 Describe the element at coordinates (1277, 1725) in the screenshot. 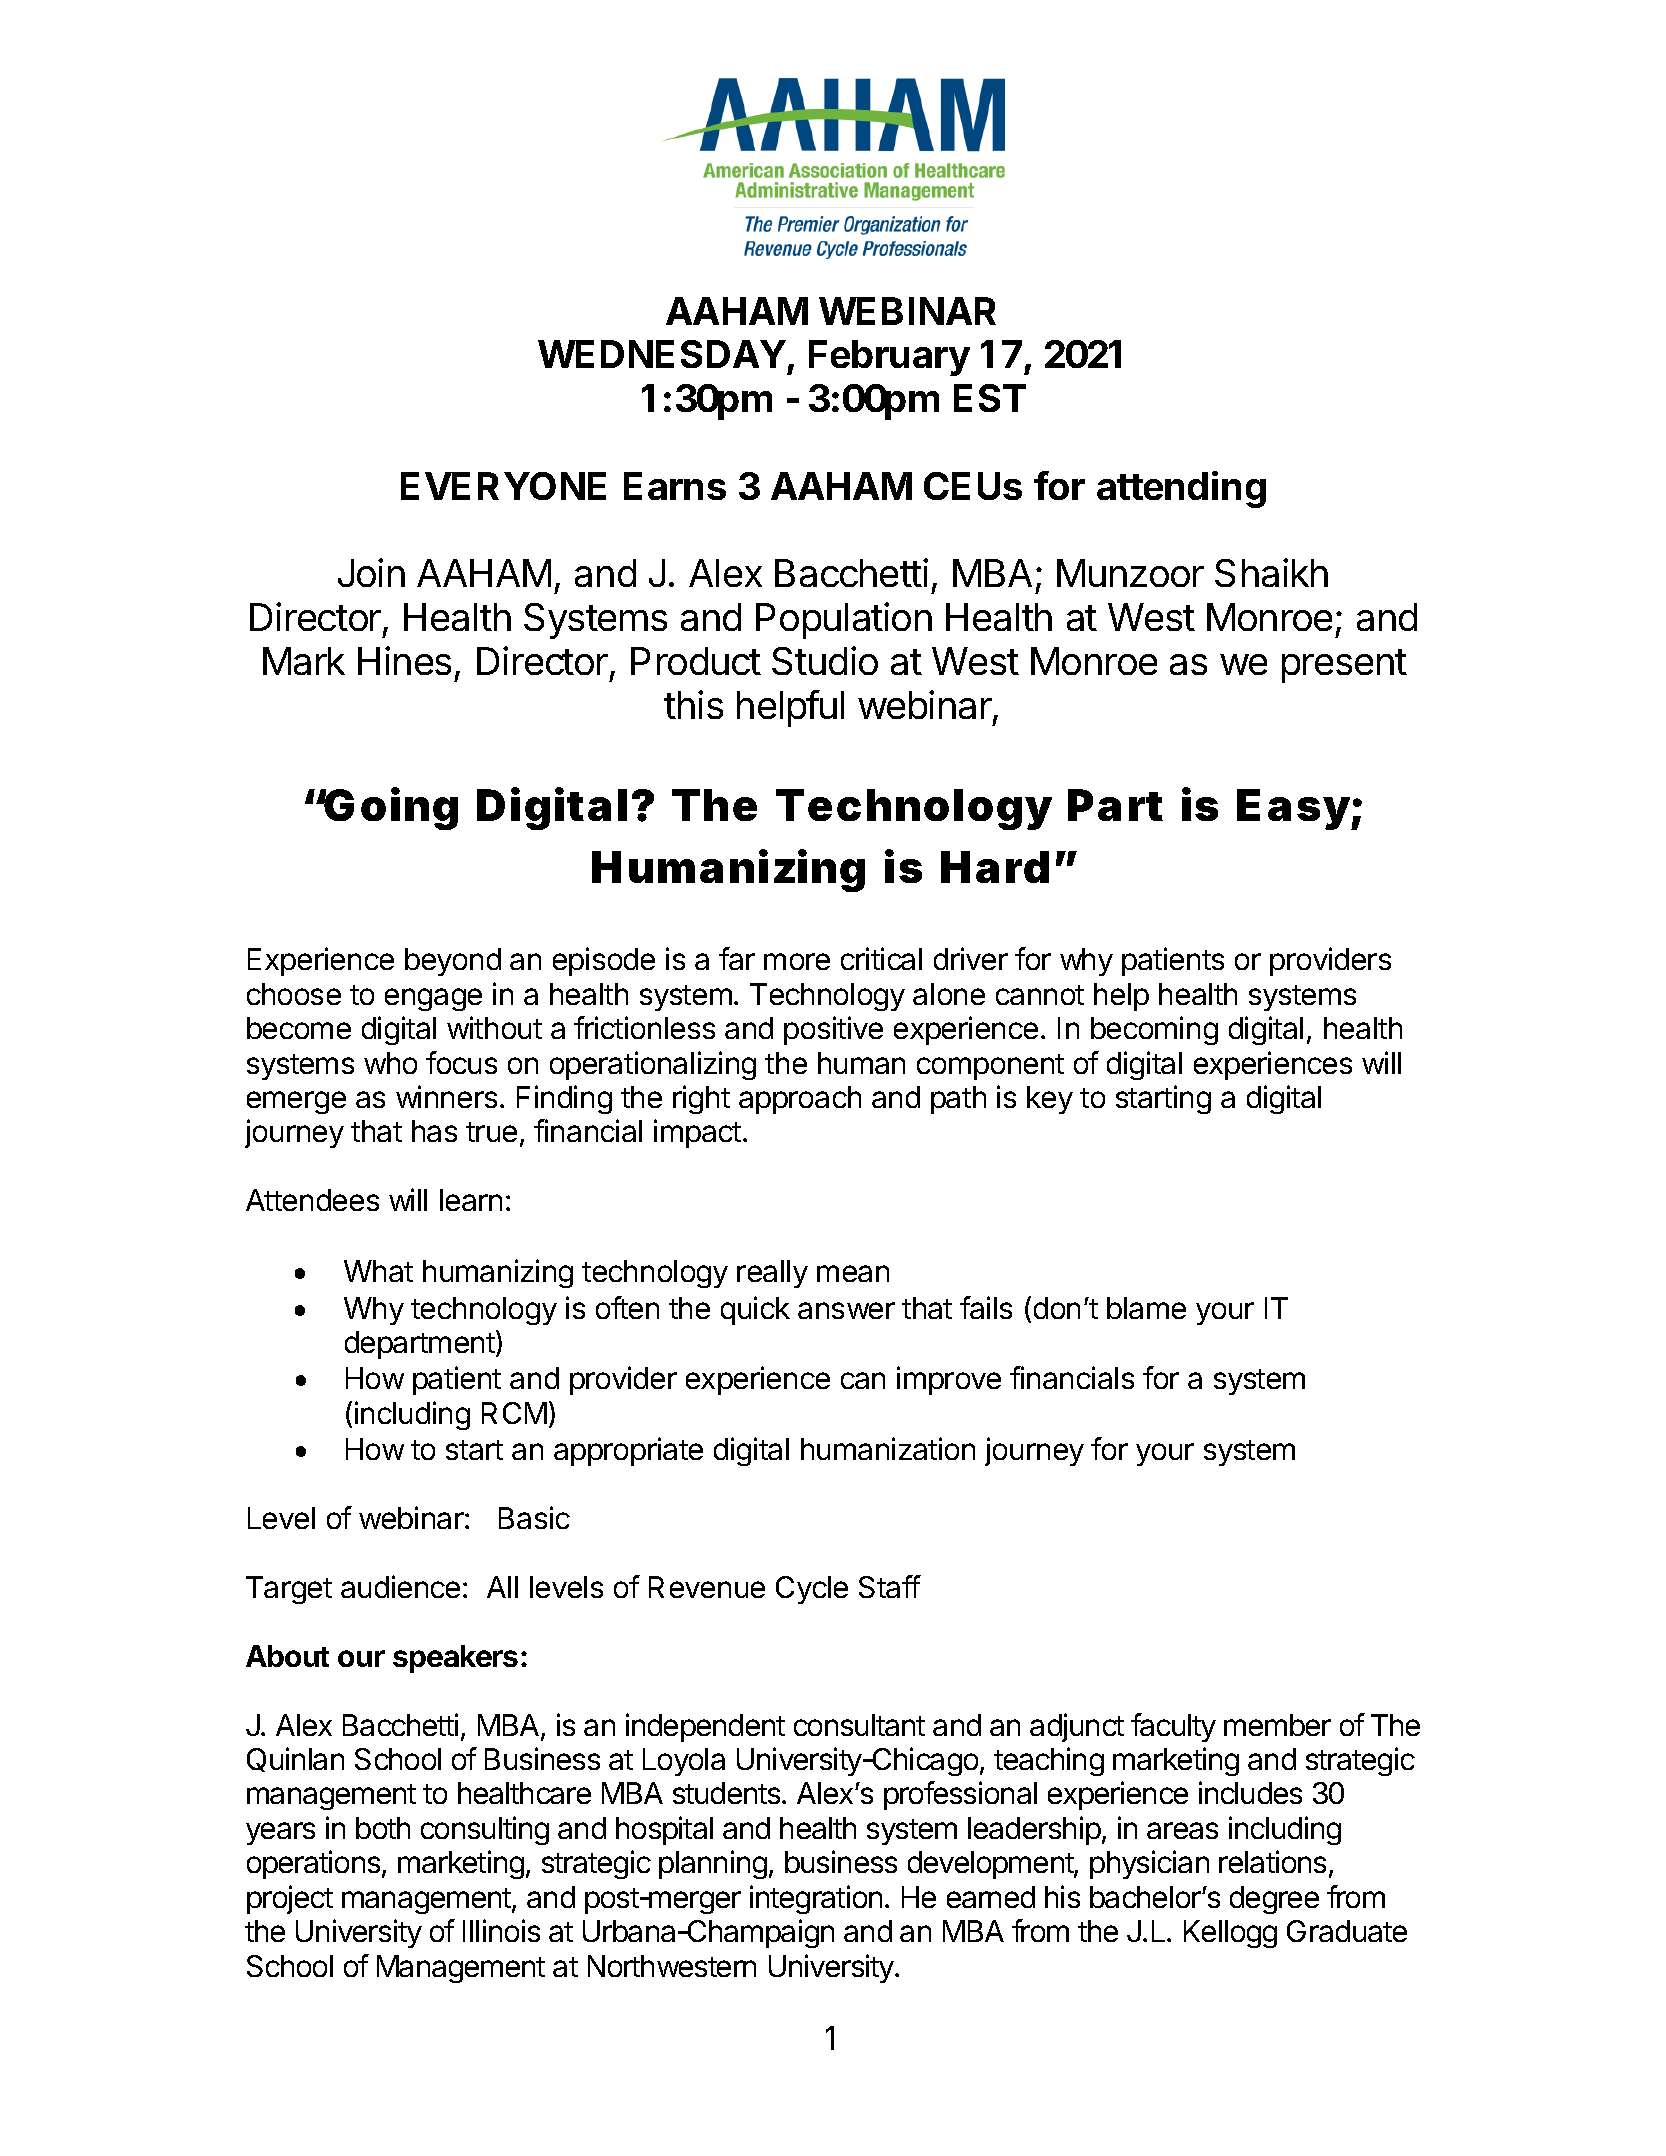

I see `member` at that location.
